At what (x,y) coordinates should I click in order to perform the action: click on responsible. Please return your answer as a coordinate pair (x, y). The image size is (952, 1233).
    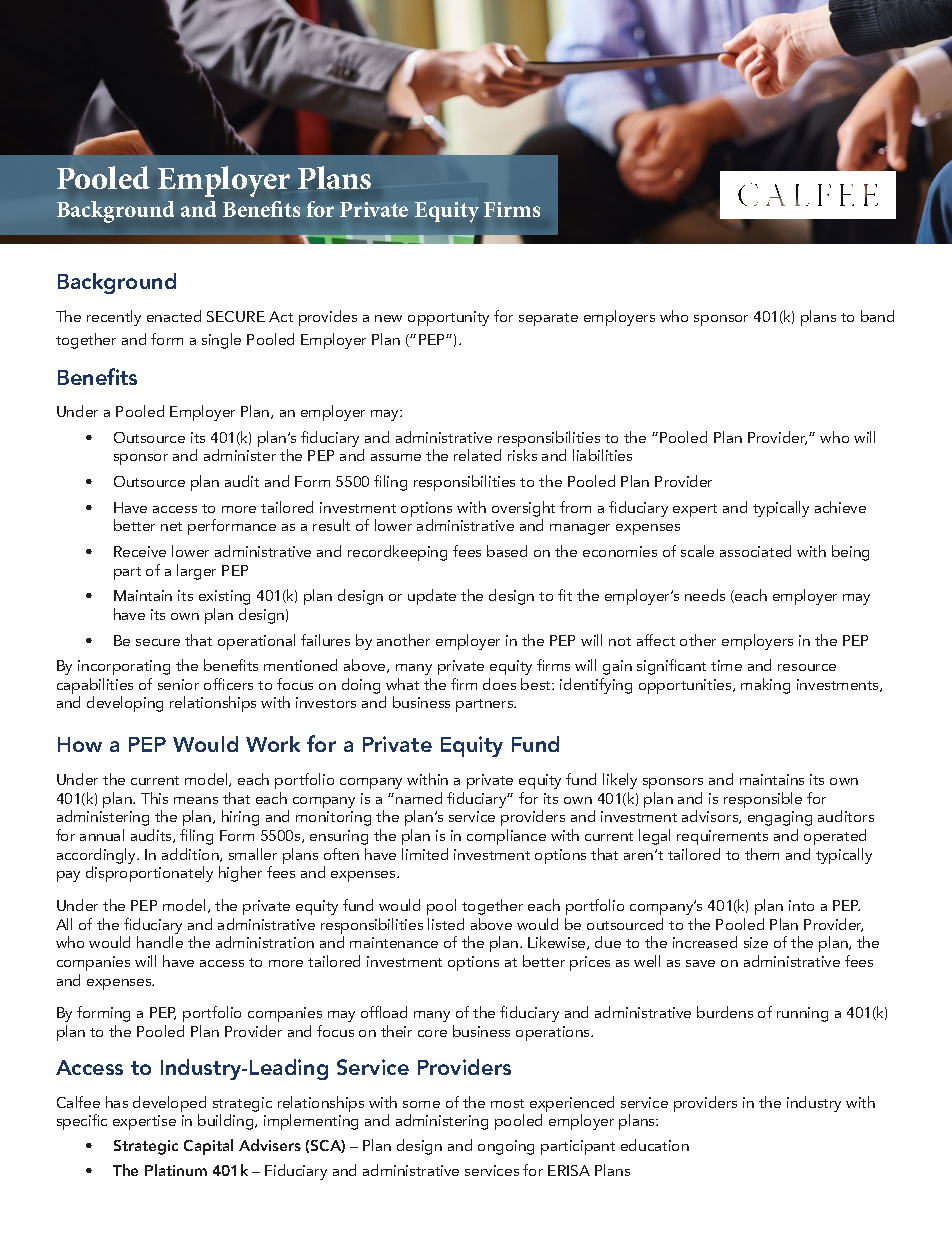
    Looking at the image, I should click on (763, 800).
